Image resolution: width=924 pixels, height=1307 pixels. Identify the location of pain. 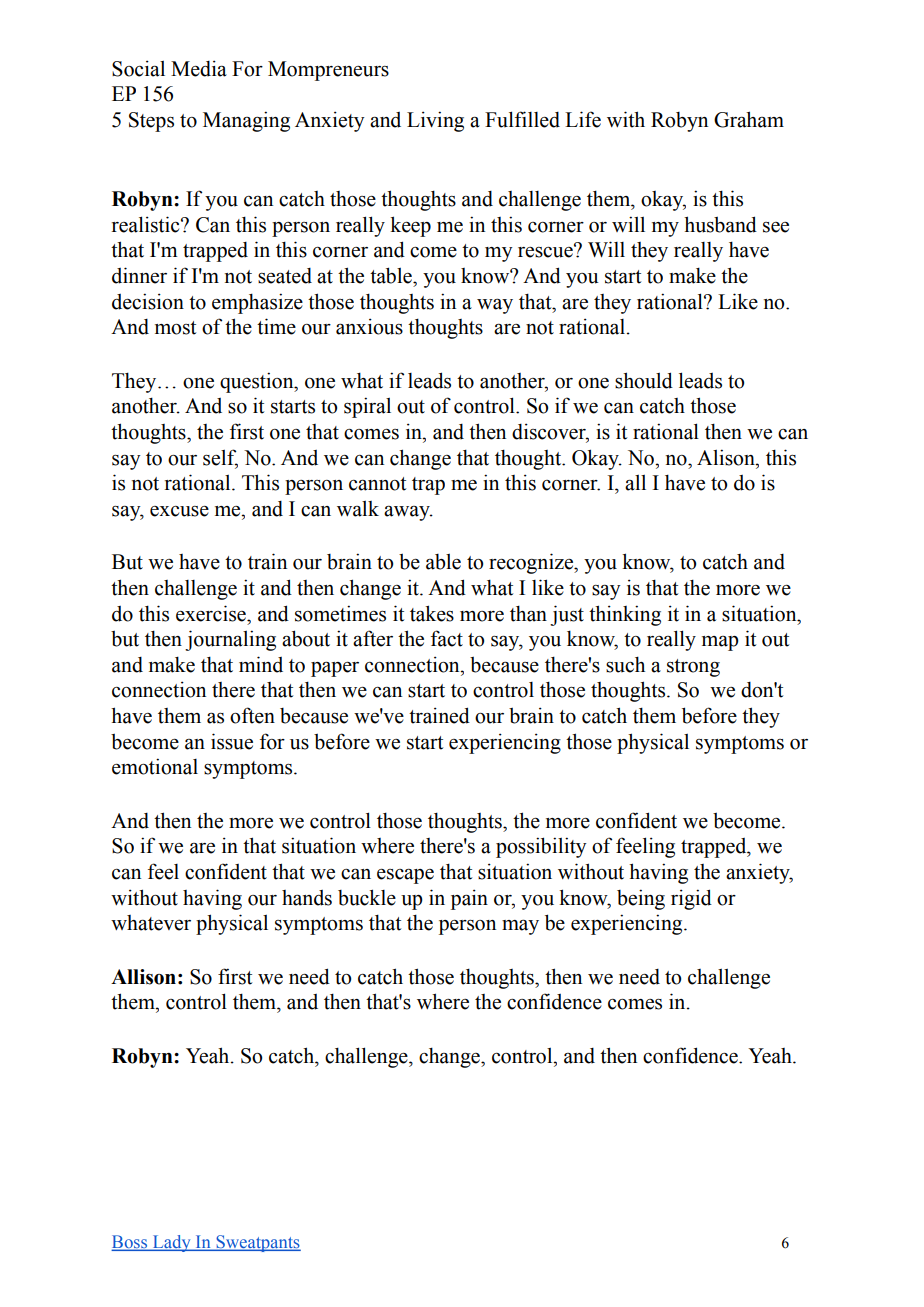
(469, 899).
